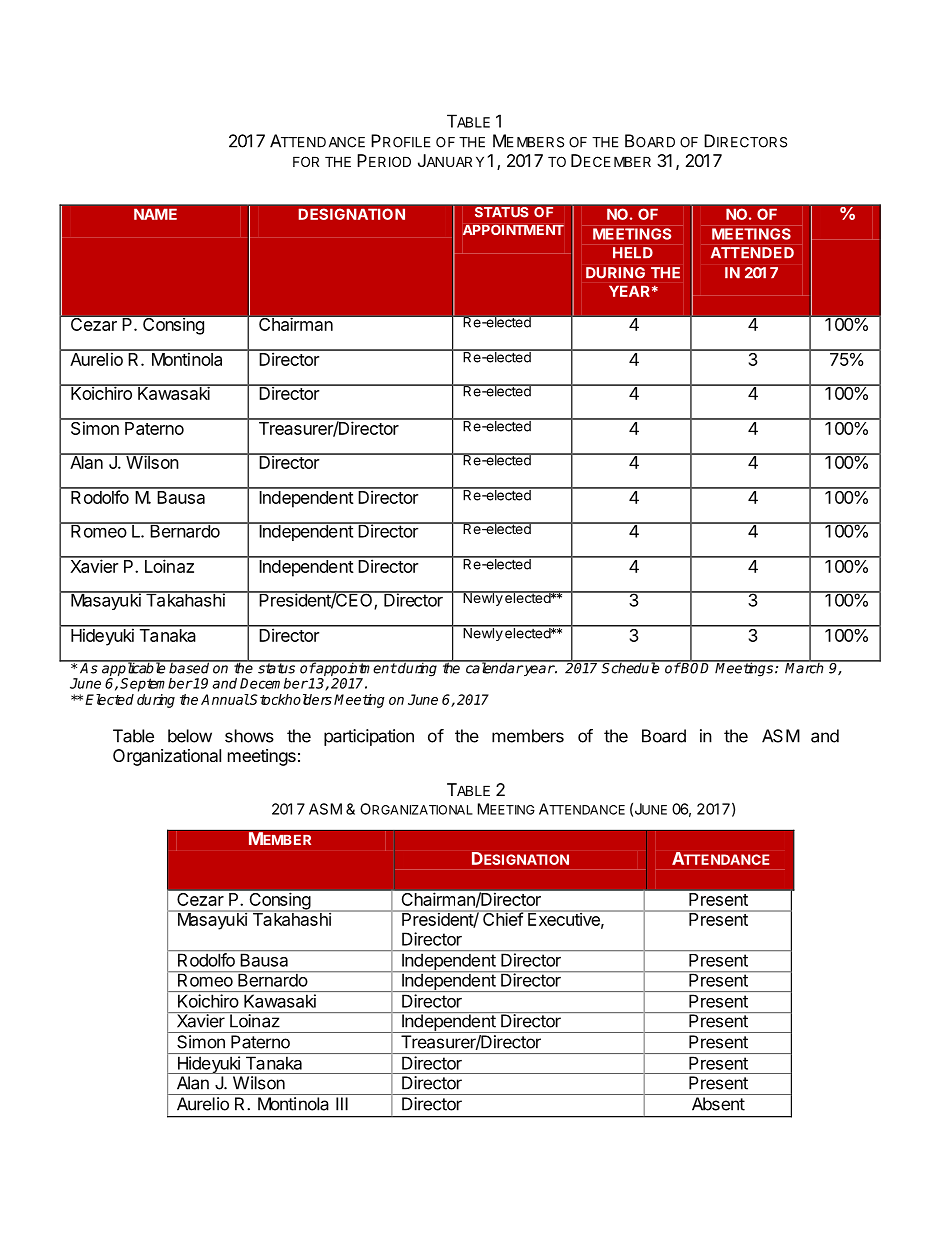  I want to click on based, so click(189, 667).
